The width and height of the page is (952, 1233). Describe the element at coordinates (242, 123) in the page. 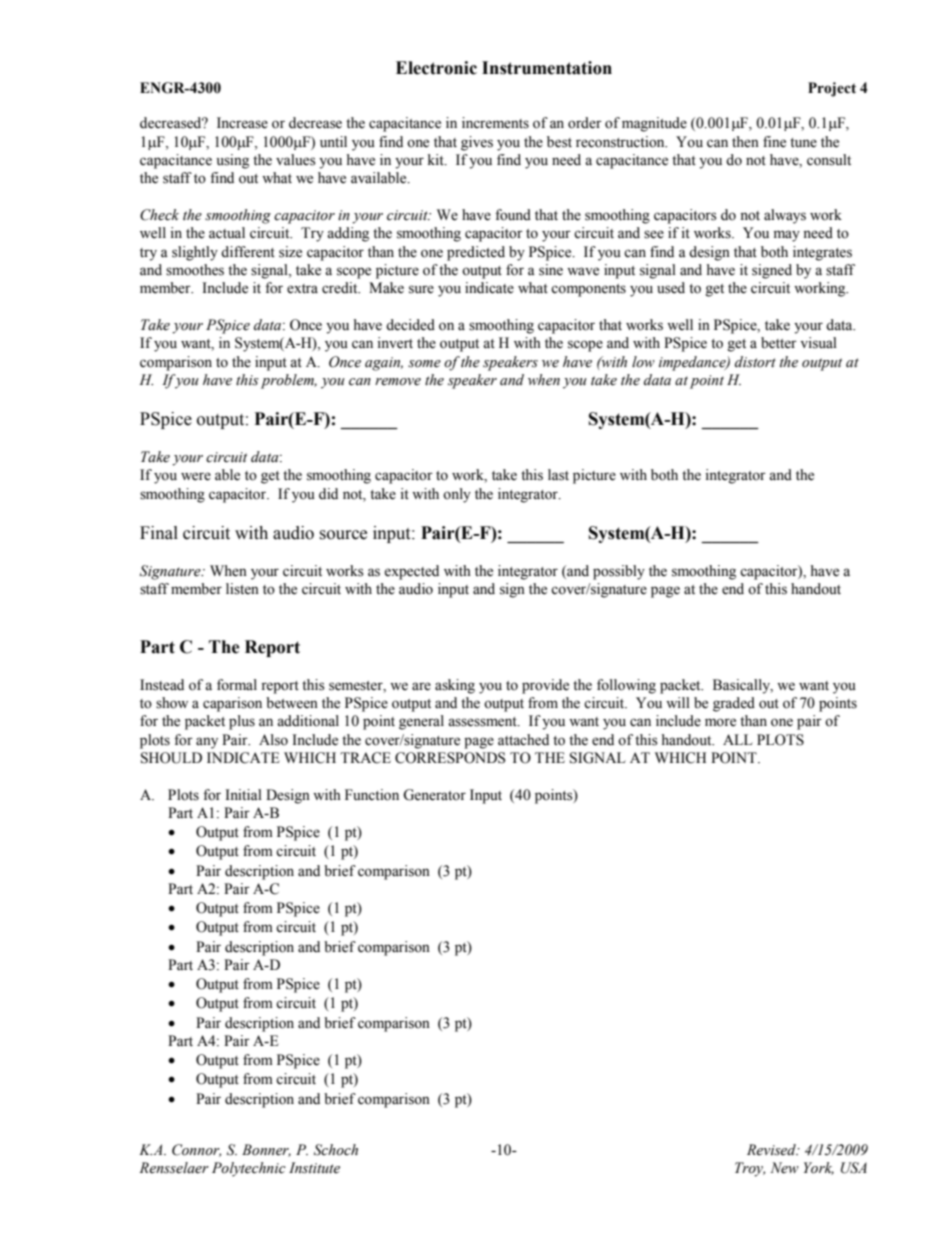

I see `Increase` at that location.
